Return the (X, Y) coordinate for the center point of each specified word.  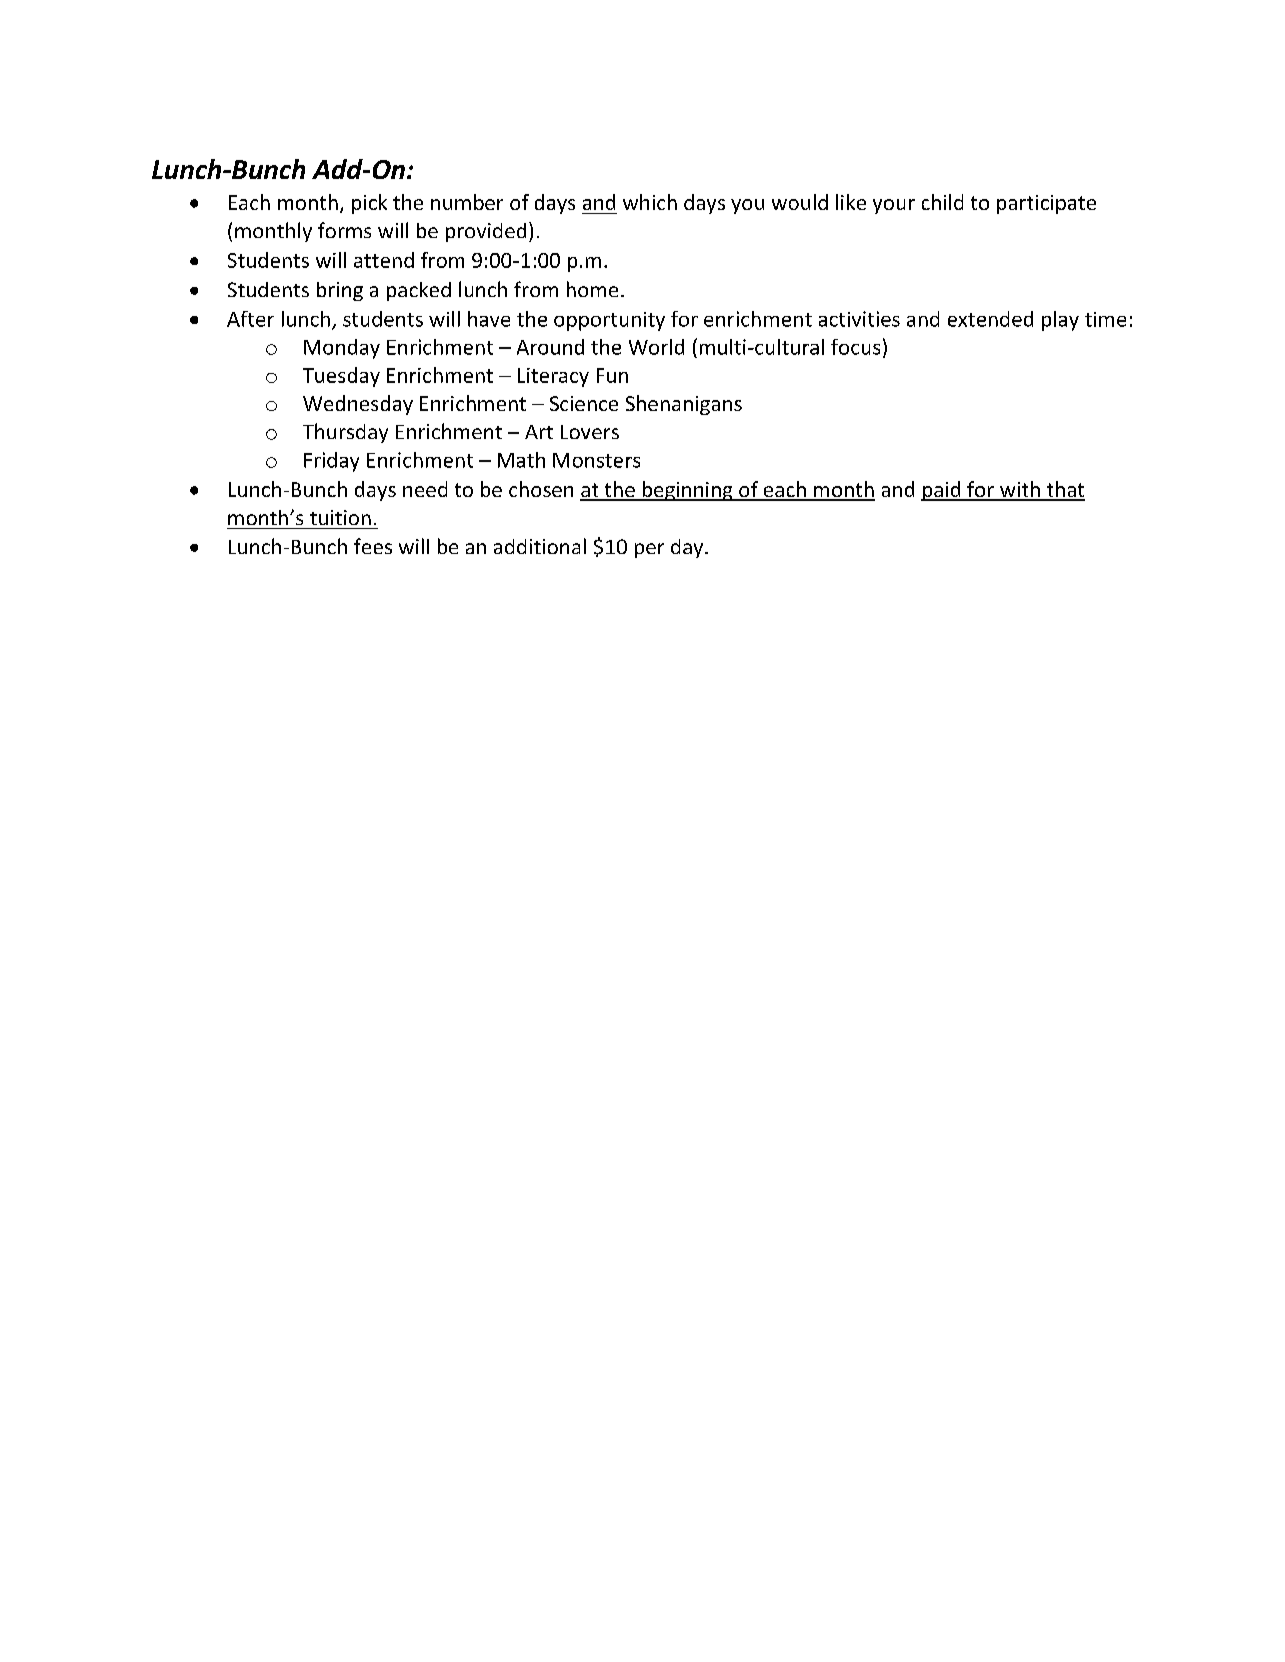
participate (1046, 204)
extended (990, 319)
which (650, 202)
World (656, 347)
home (592, 289)
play (1060, 321)
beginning (687, 491)
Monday (342, 349)
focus (855, 347)
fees (373, 546)
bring (340, 291)
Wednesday (358, 405)
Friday (331, 462)
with (1020, 490)
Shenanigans (684, 405)
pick (369, 204)
